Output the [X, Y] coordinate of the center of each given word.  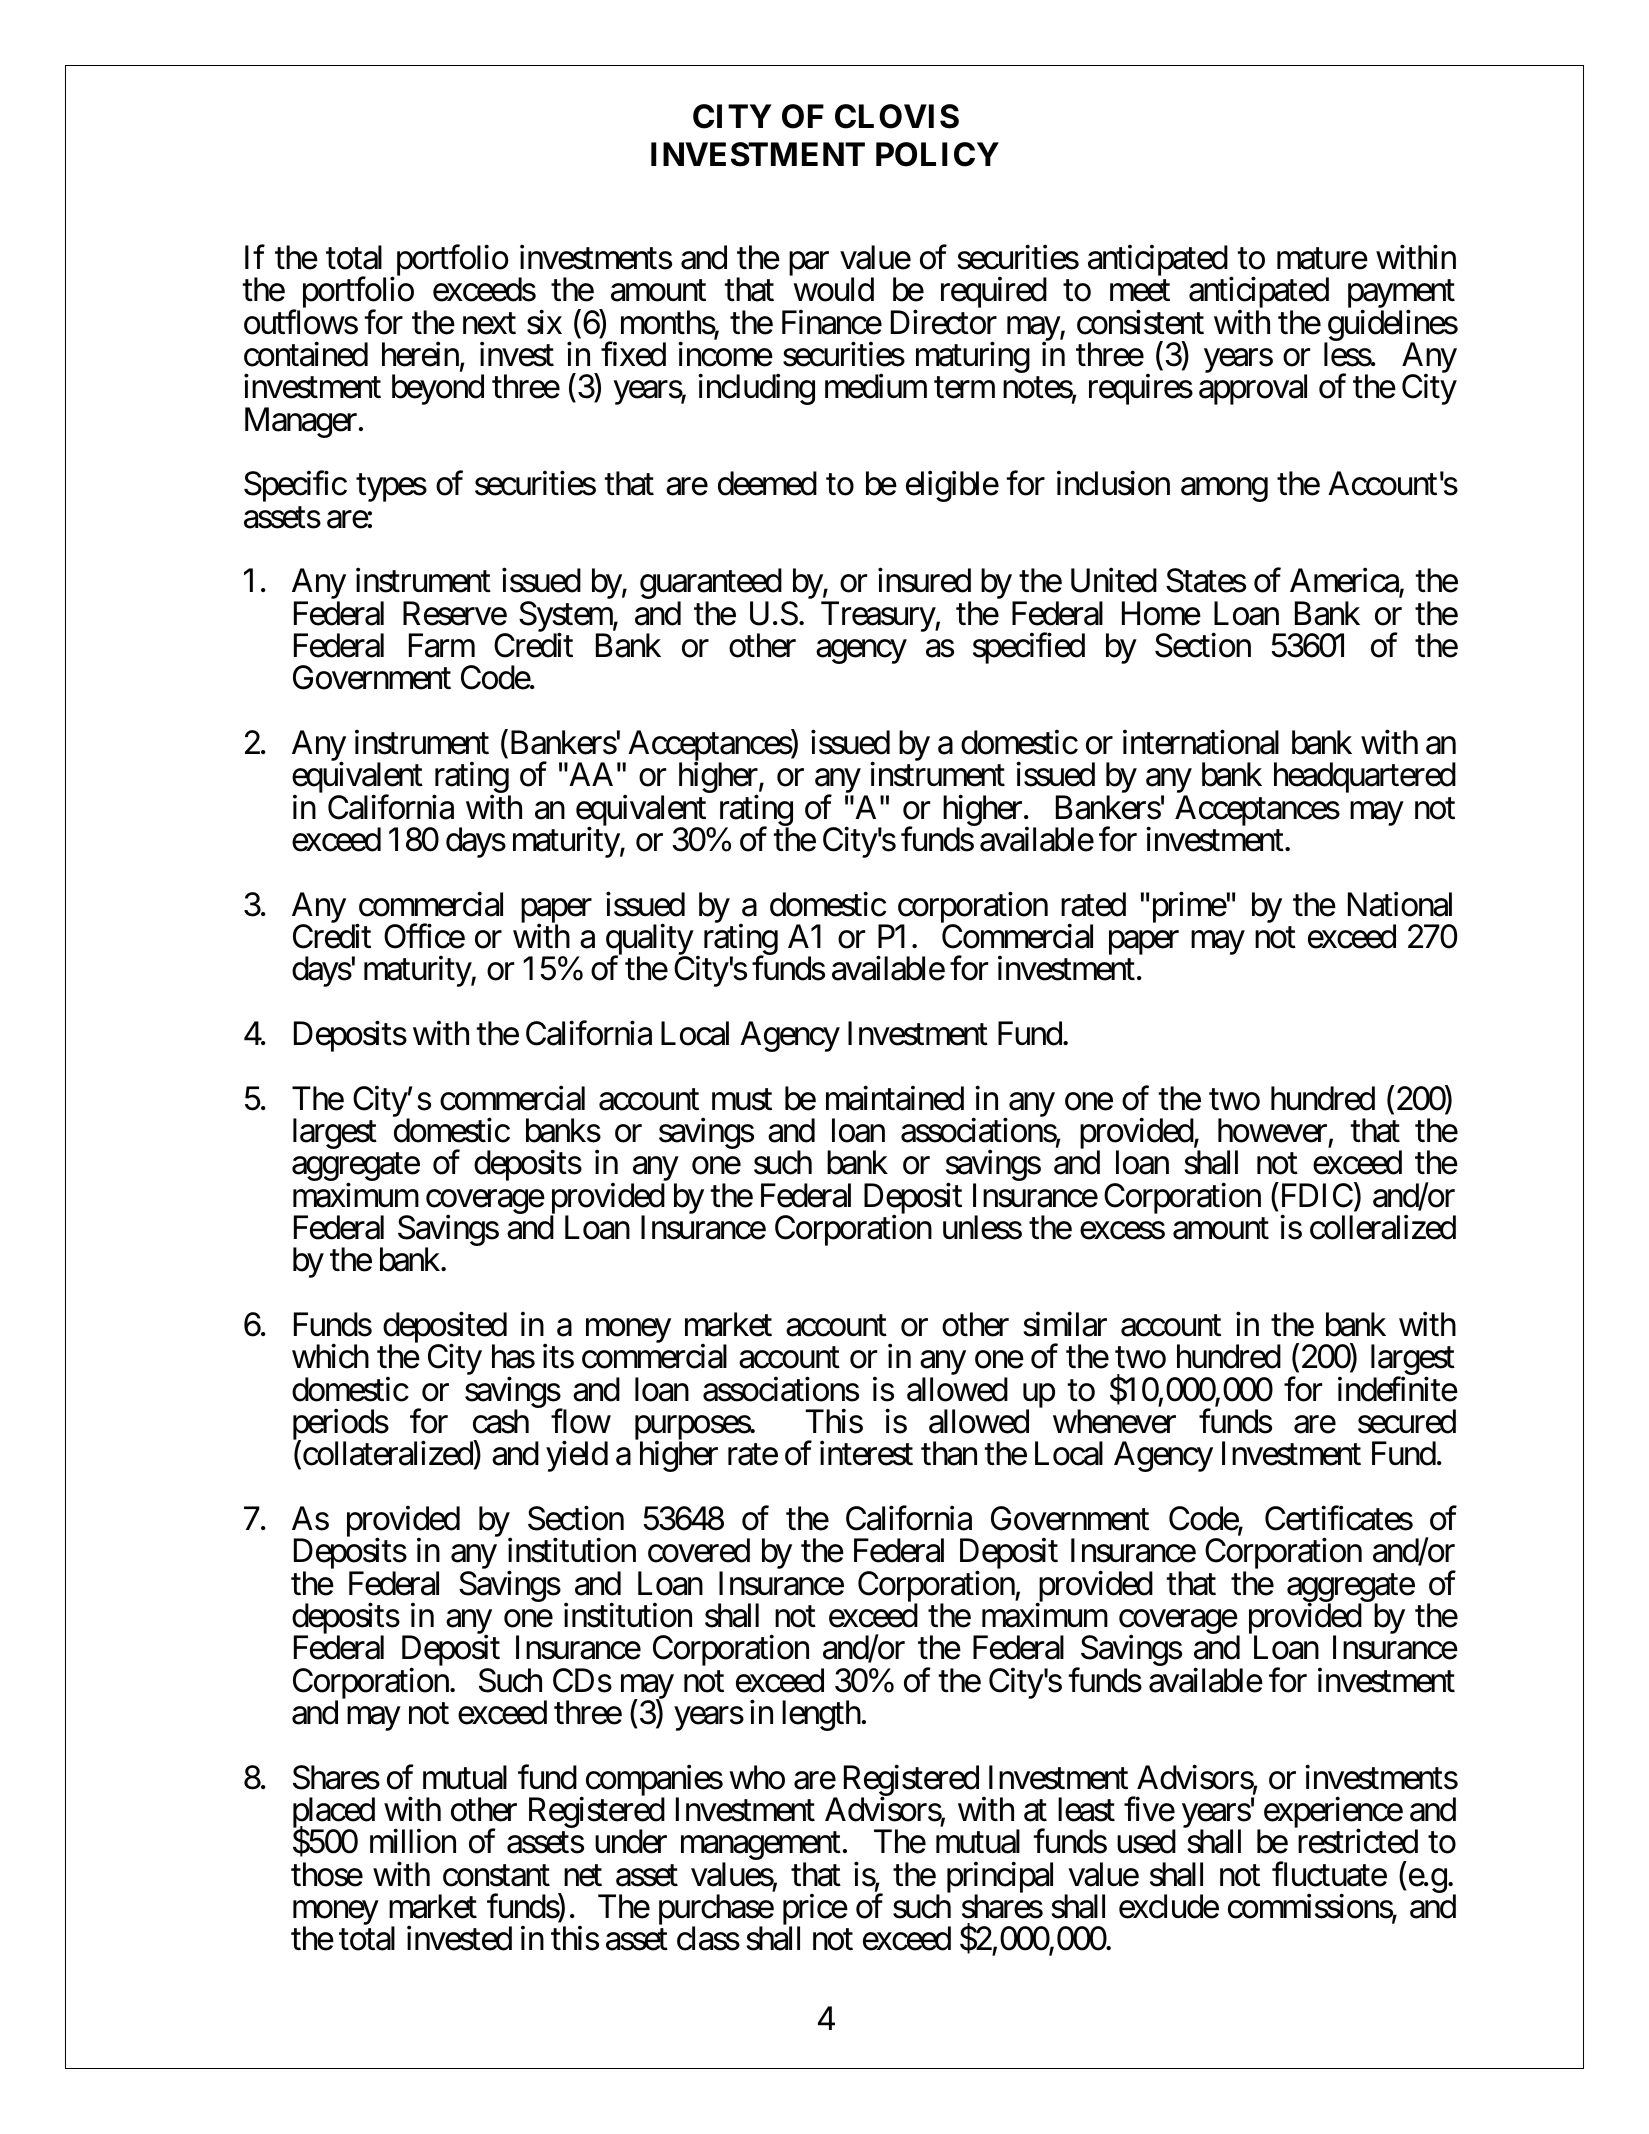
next [489, 324]
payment [1401, 296]
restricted [1358, 1841]
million [413, 1841]
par [809, 264]
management [761, 1848]
